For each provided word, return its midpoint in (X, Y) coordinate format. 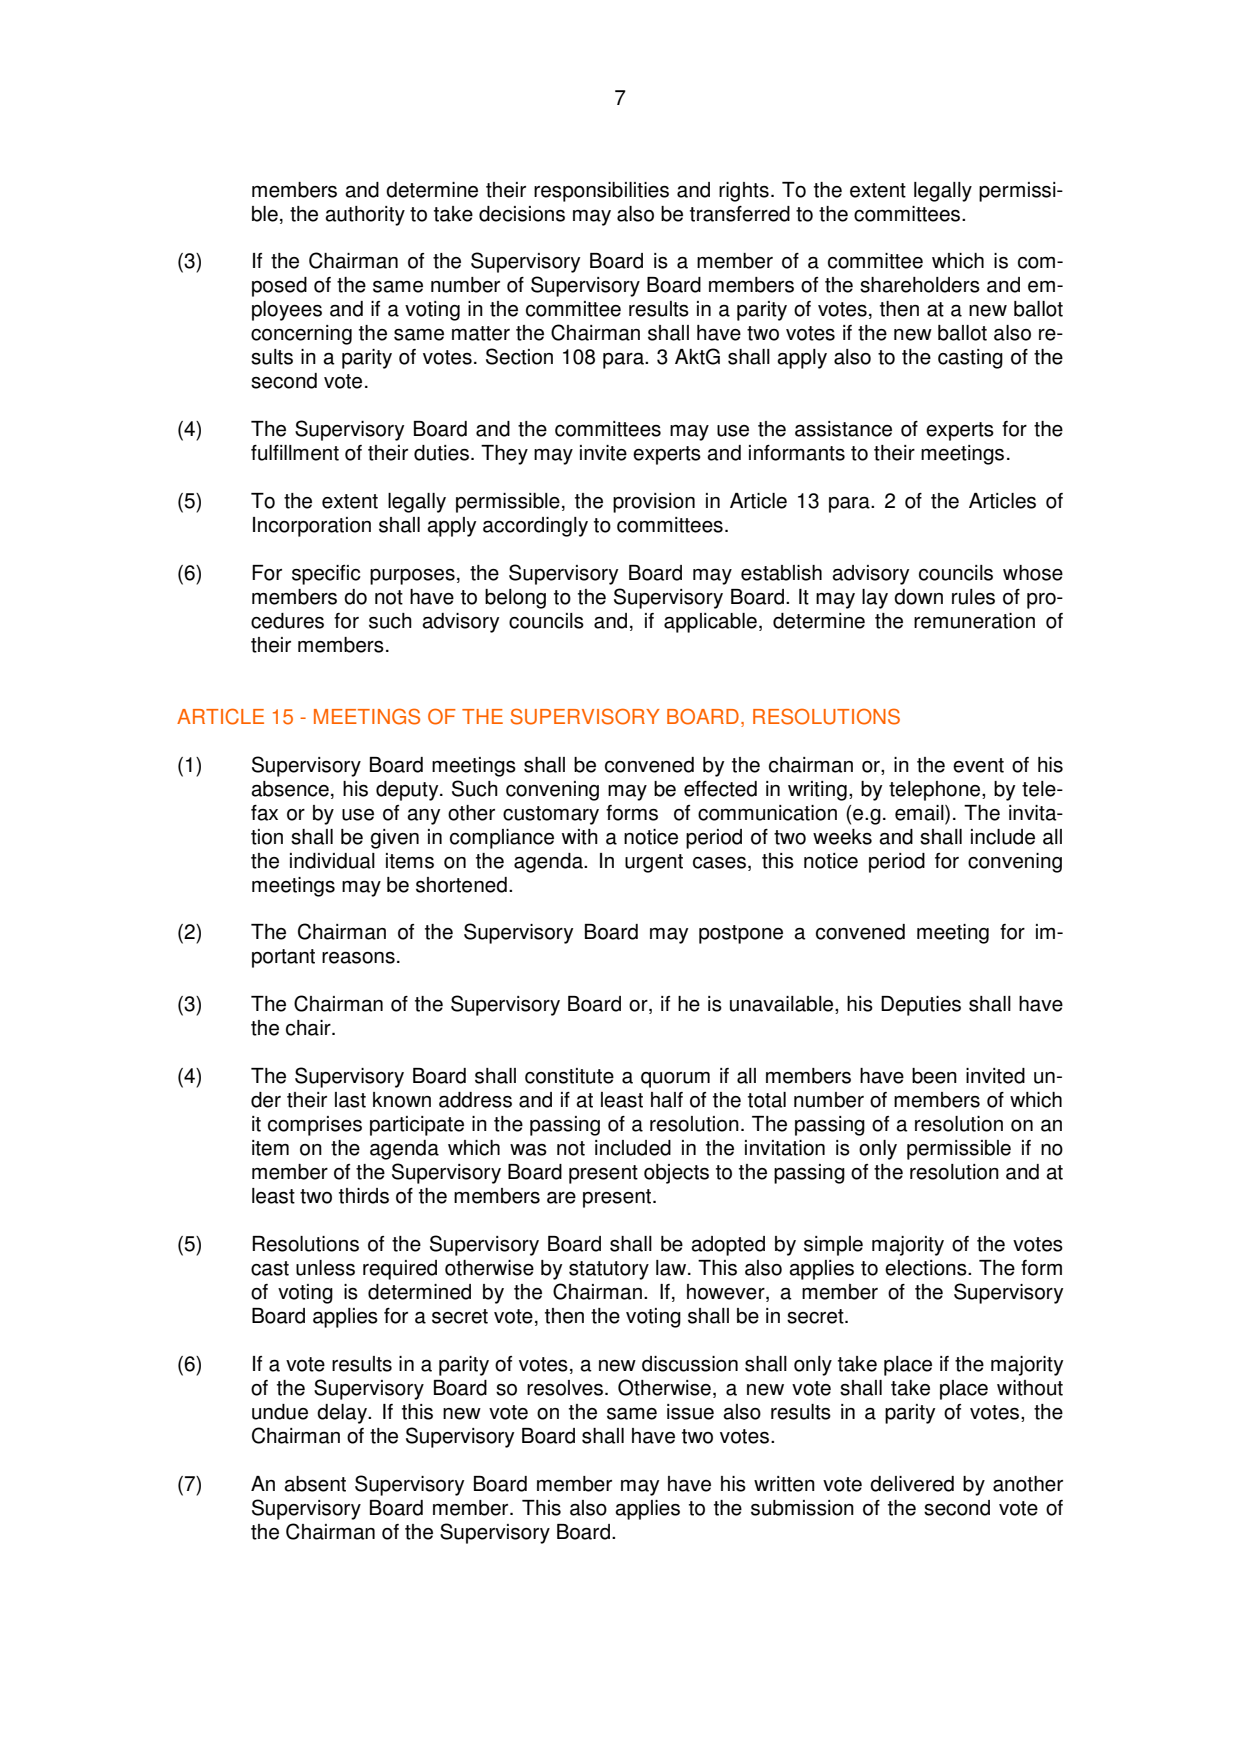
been (934, 1076)
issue (690, 1412)
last (350, 1100)
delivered (912, 1484)
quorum (675, 1080)
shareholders (920, 285)
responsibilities (601, 192)
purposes (412, 577)
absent (315, 1484)
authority (365, 216)
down (918, 597)
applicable (710, 623)
